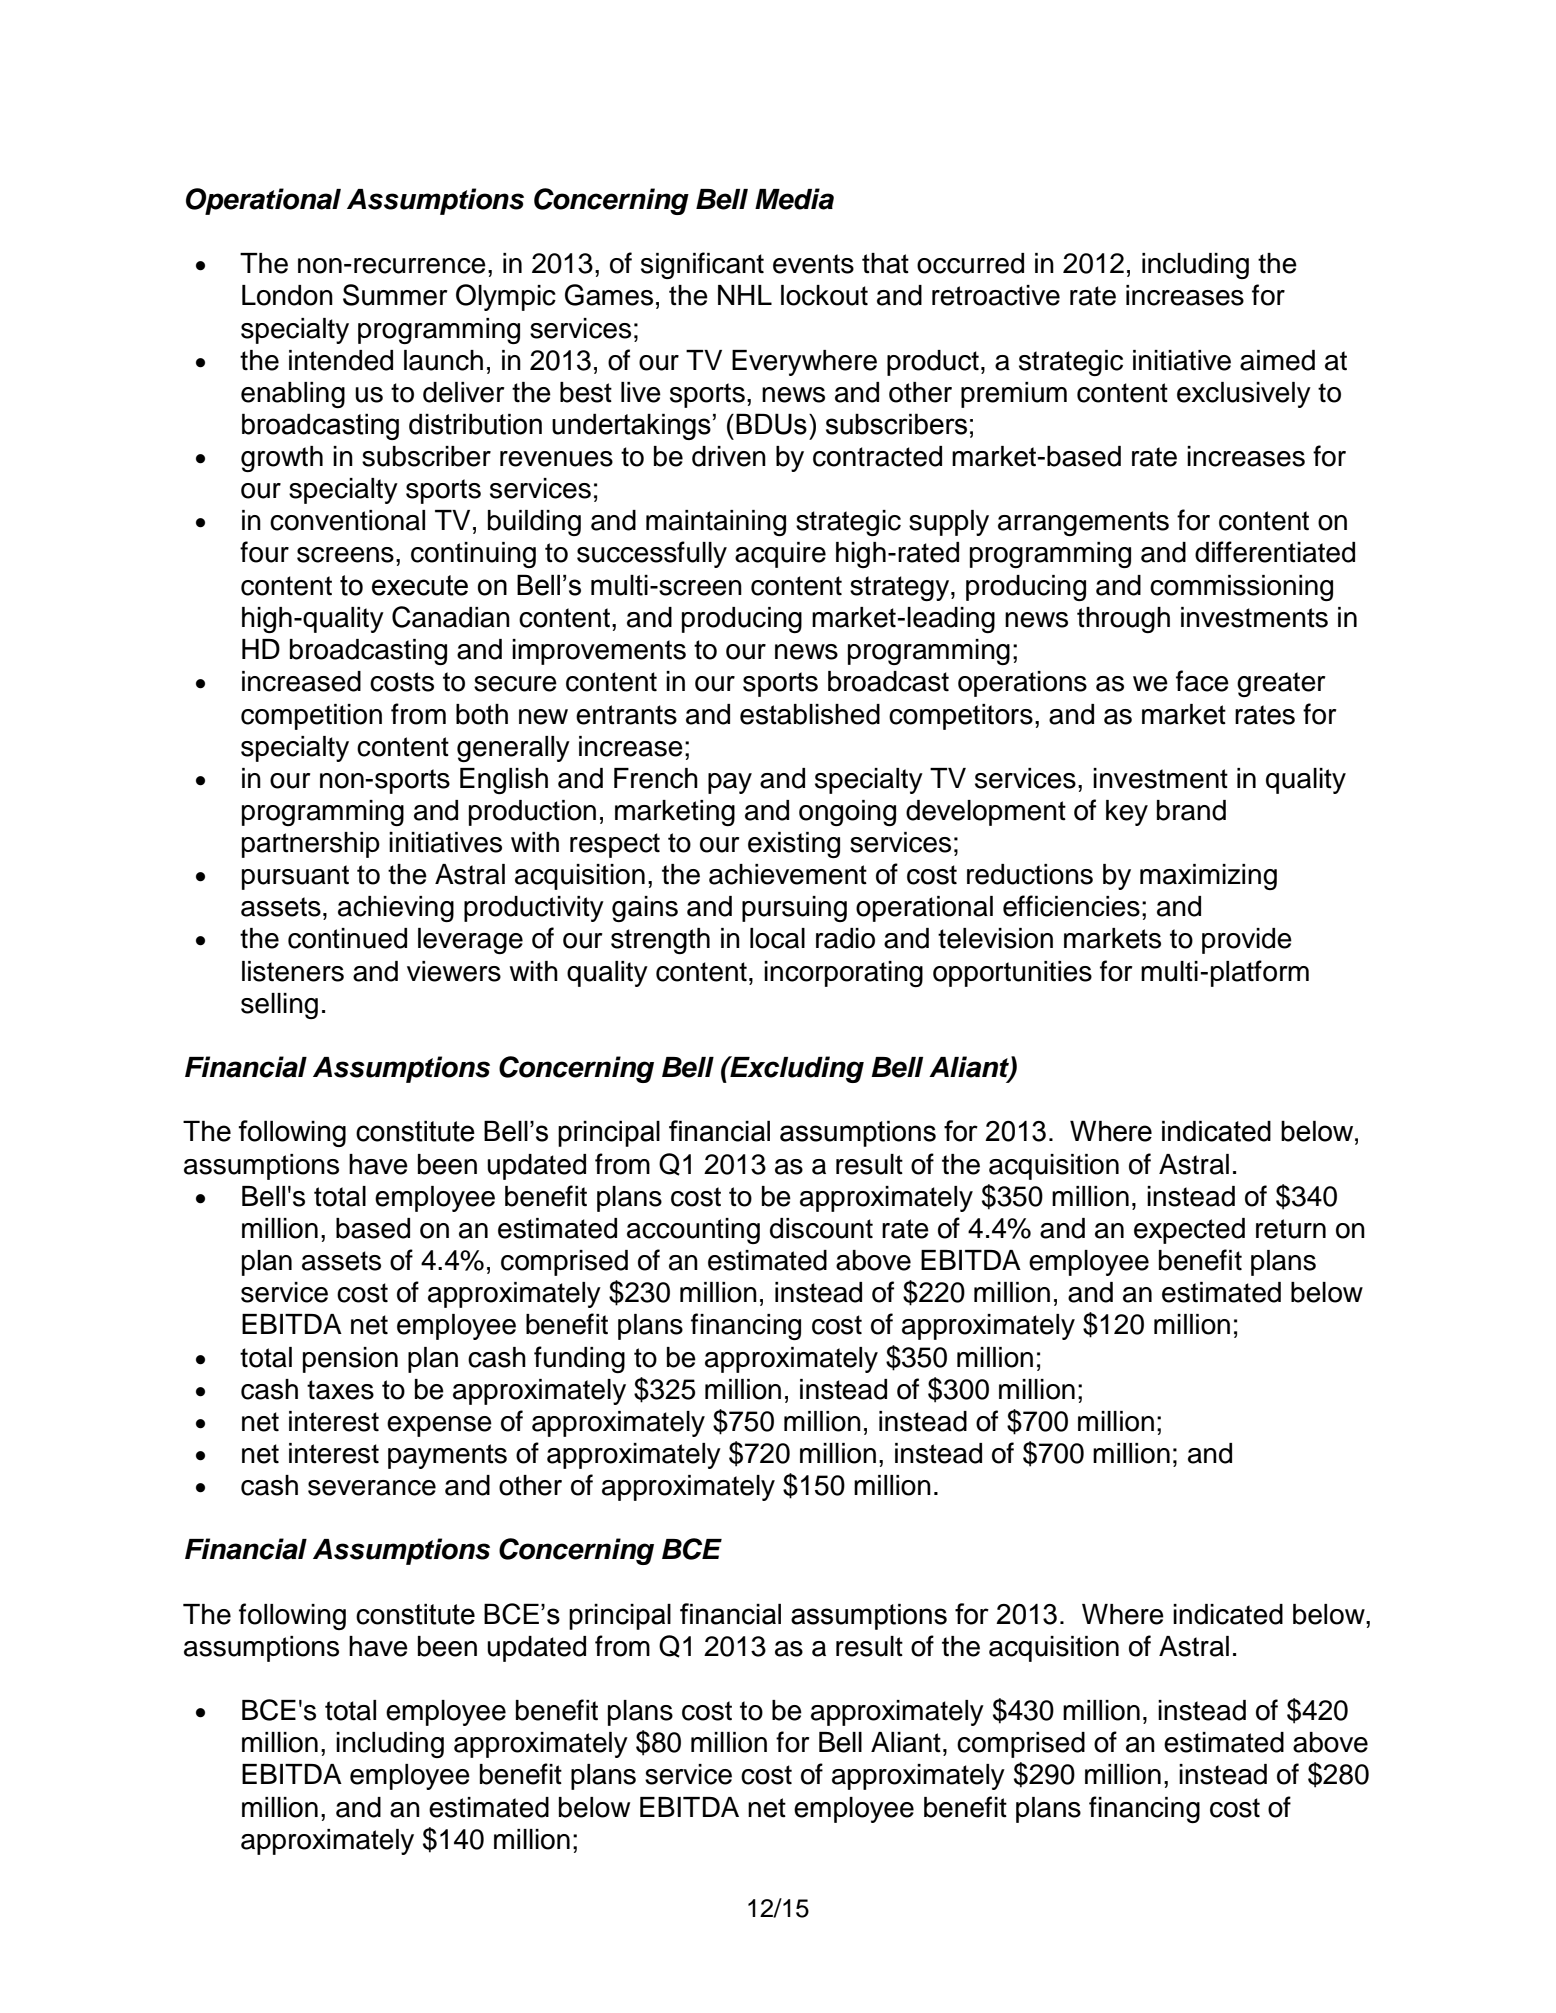 Image resolution: width=1556 pixels, height=2013 pixels. Describe the element at coordinates (451, 617) in the page. I see `Canadian` at that location.
